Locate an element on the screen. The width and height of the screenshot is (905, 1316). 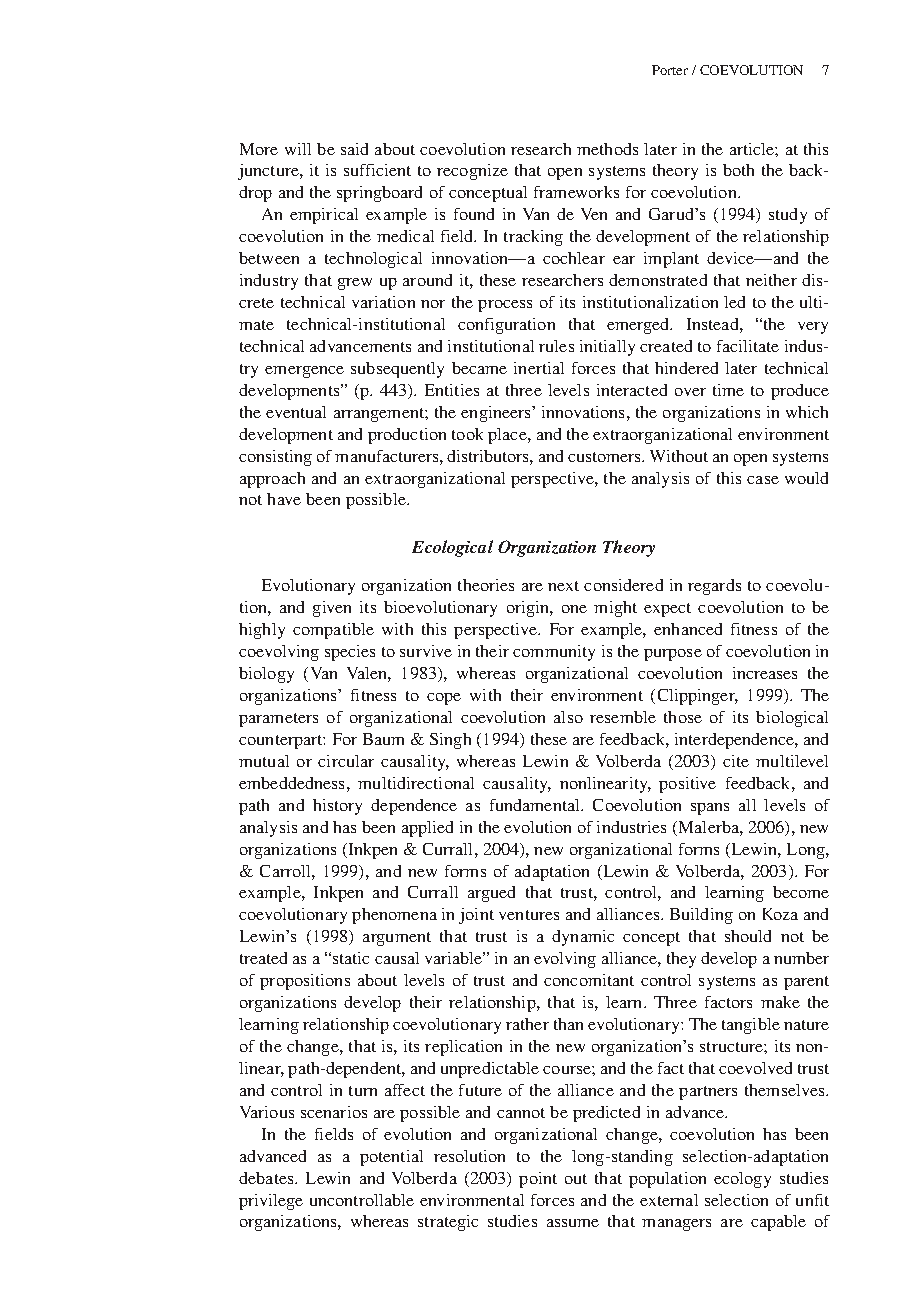
rather is located at coordinates (527, 1024).
